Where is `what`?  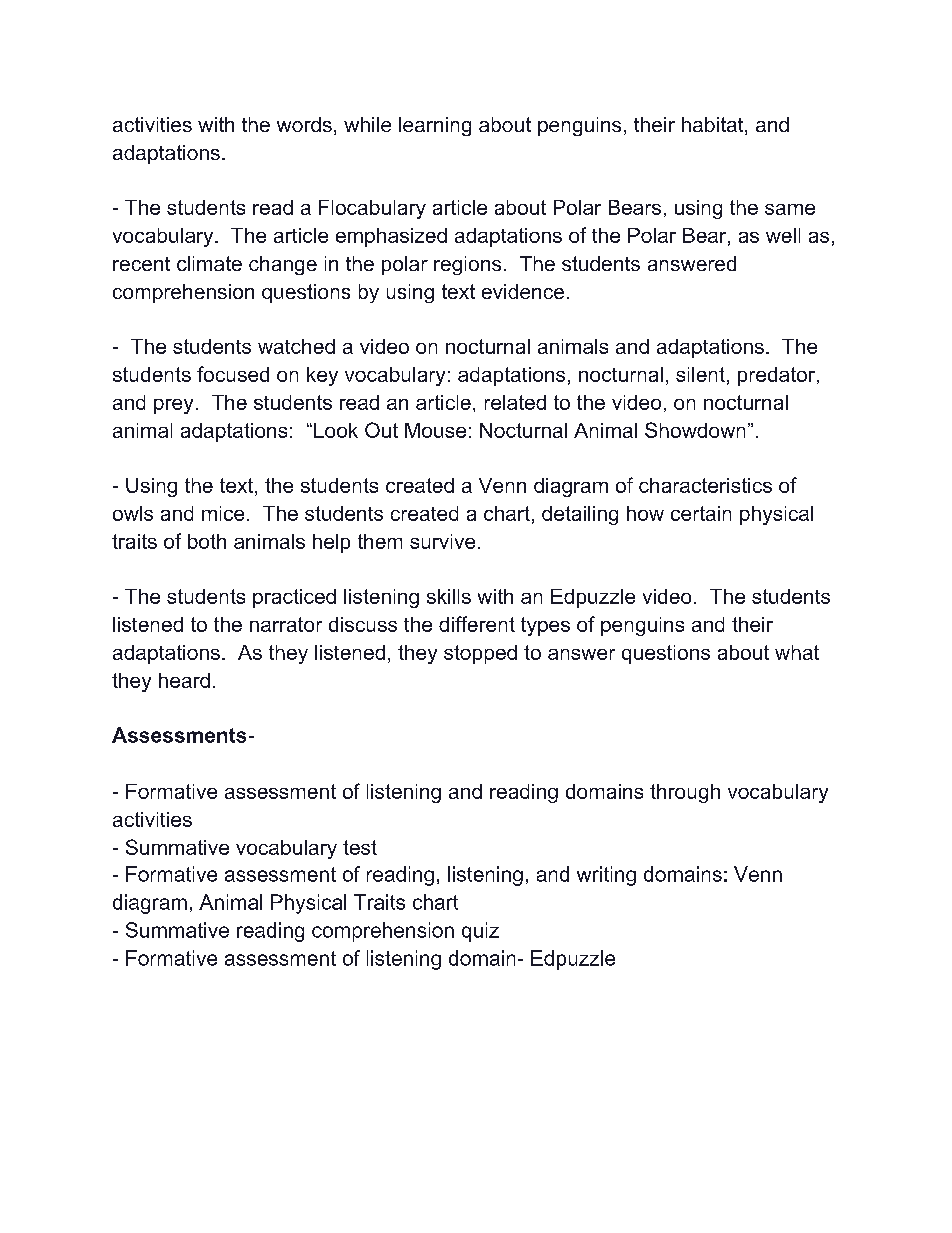 what is located at coordinates (797, 652).
